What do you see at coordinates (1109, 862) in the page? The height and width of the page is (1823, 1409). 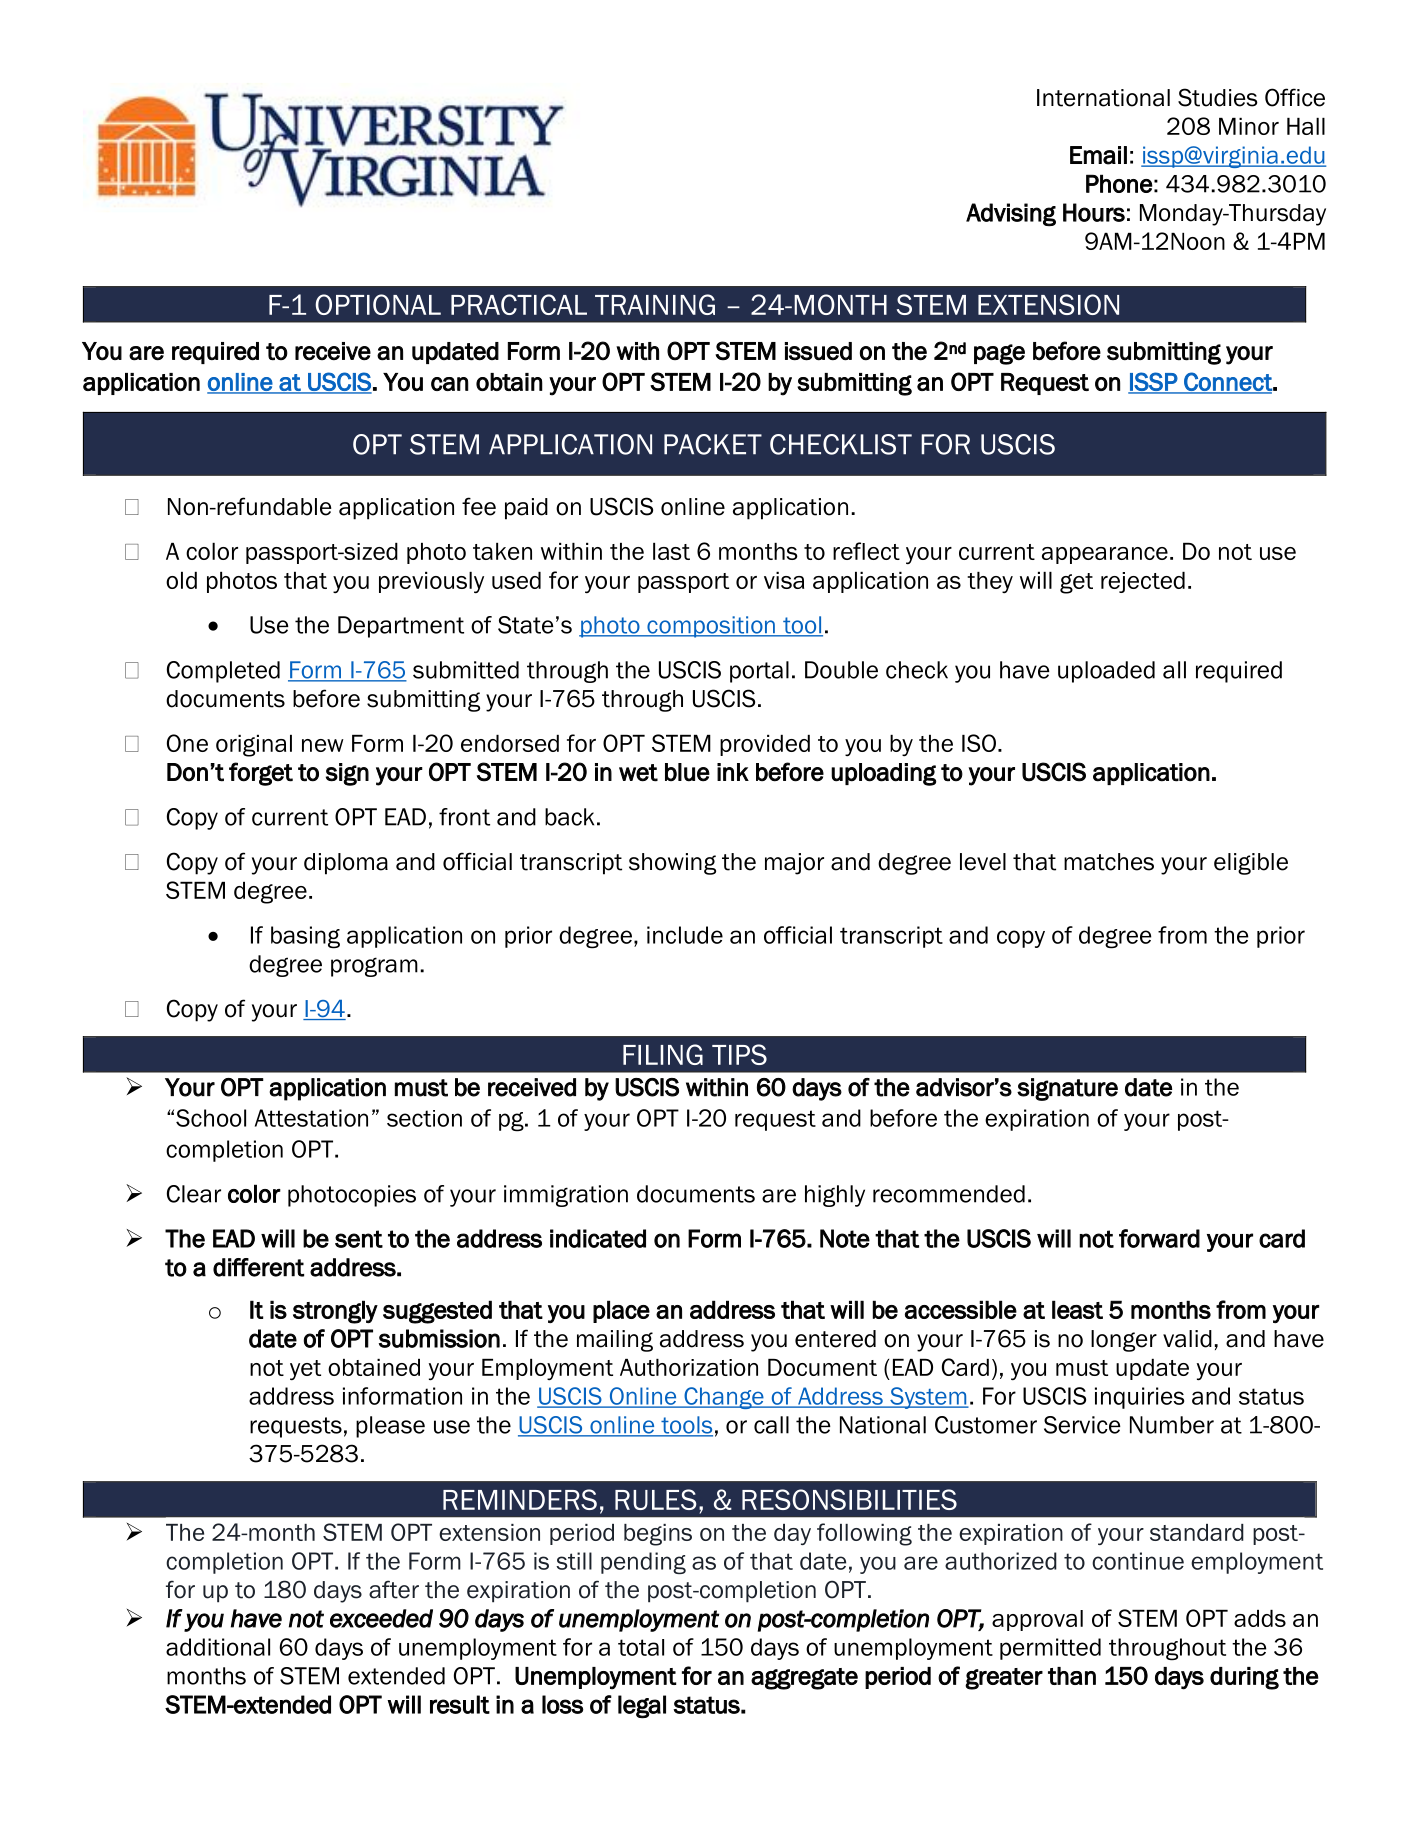 I see `matches` at bounding box center [1109, 862].
